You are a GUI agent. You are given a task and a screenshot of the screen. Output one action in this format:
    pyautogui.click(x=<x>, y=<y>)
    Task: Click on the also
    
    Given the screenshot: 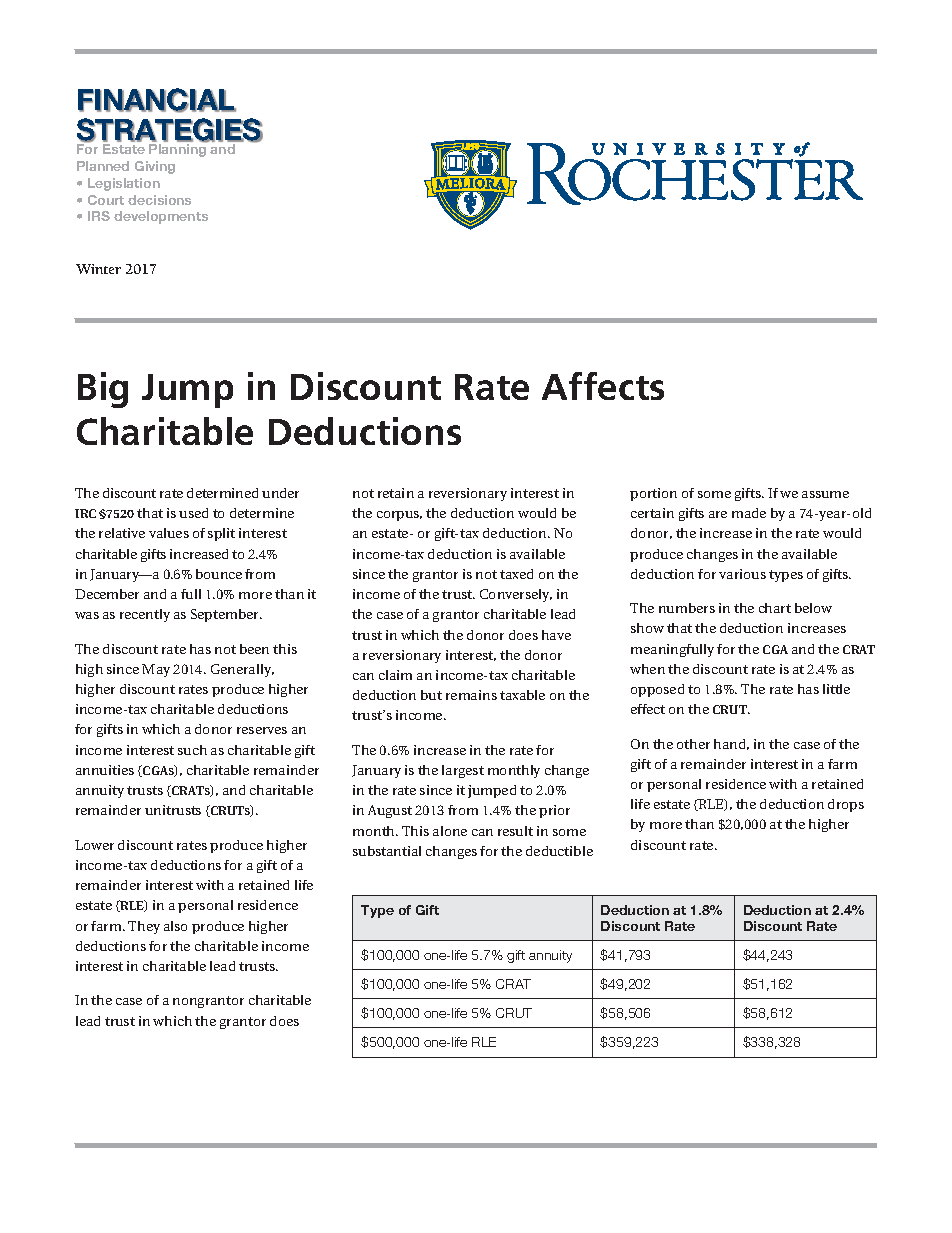 What is the action you would take?
    pyautogui.click(x=175, y=926)
